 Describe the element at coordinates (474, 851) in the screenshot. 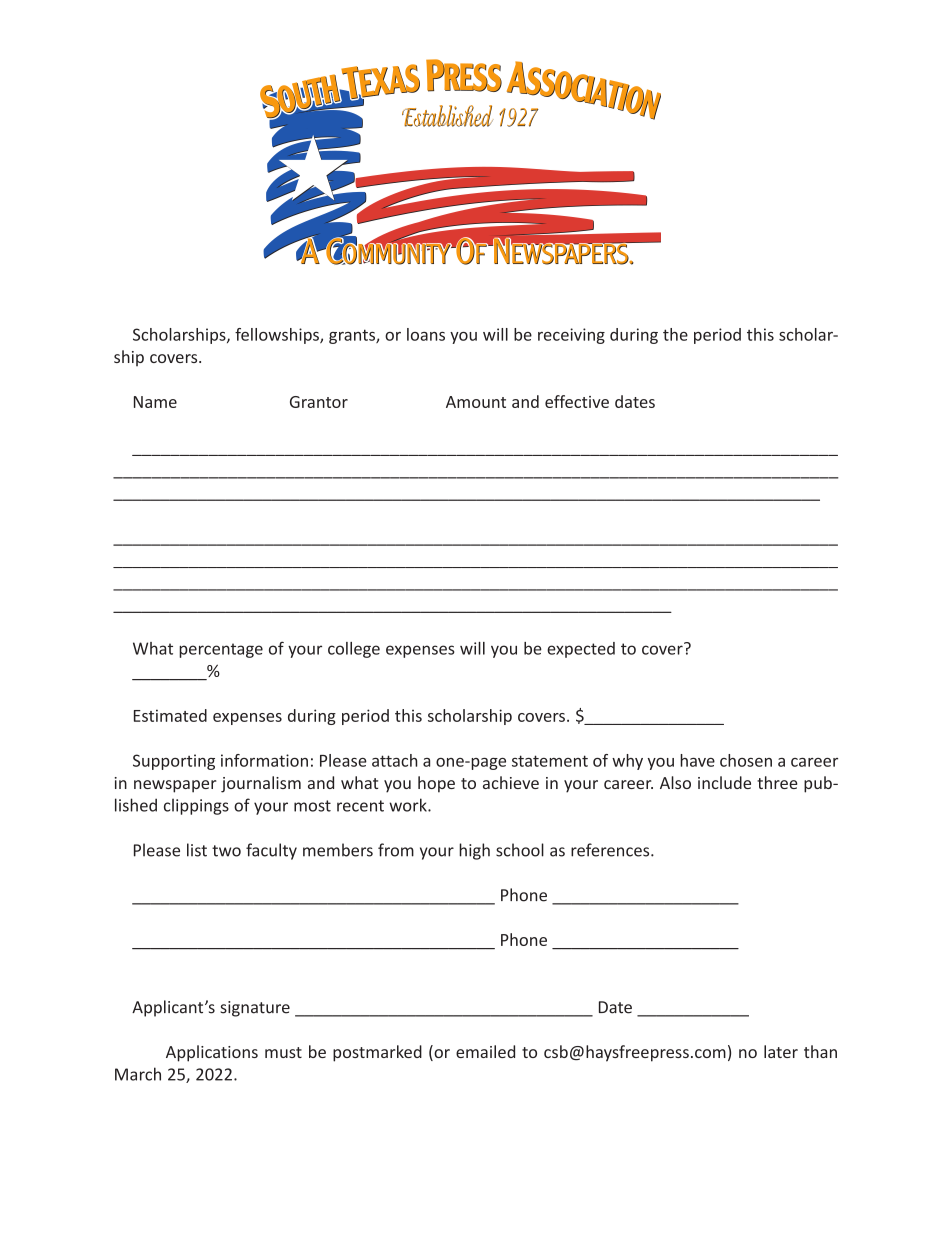

I see `high` at that location.
